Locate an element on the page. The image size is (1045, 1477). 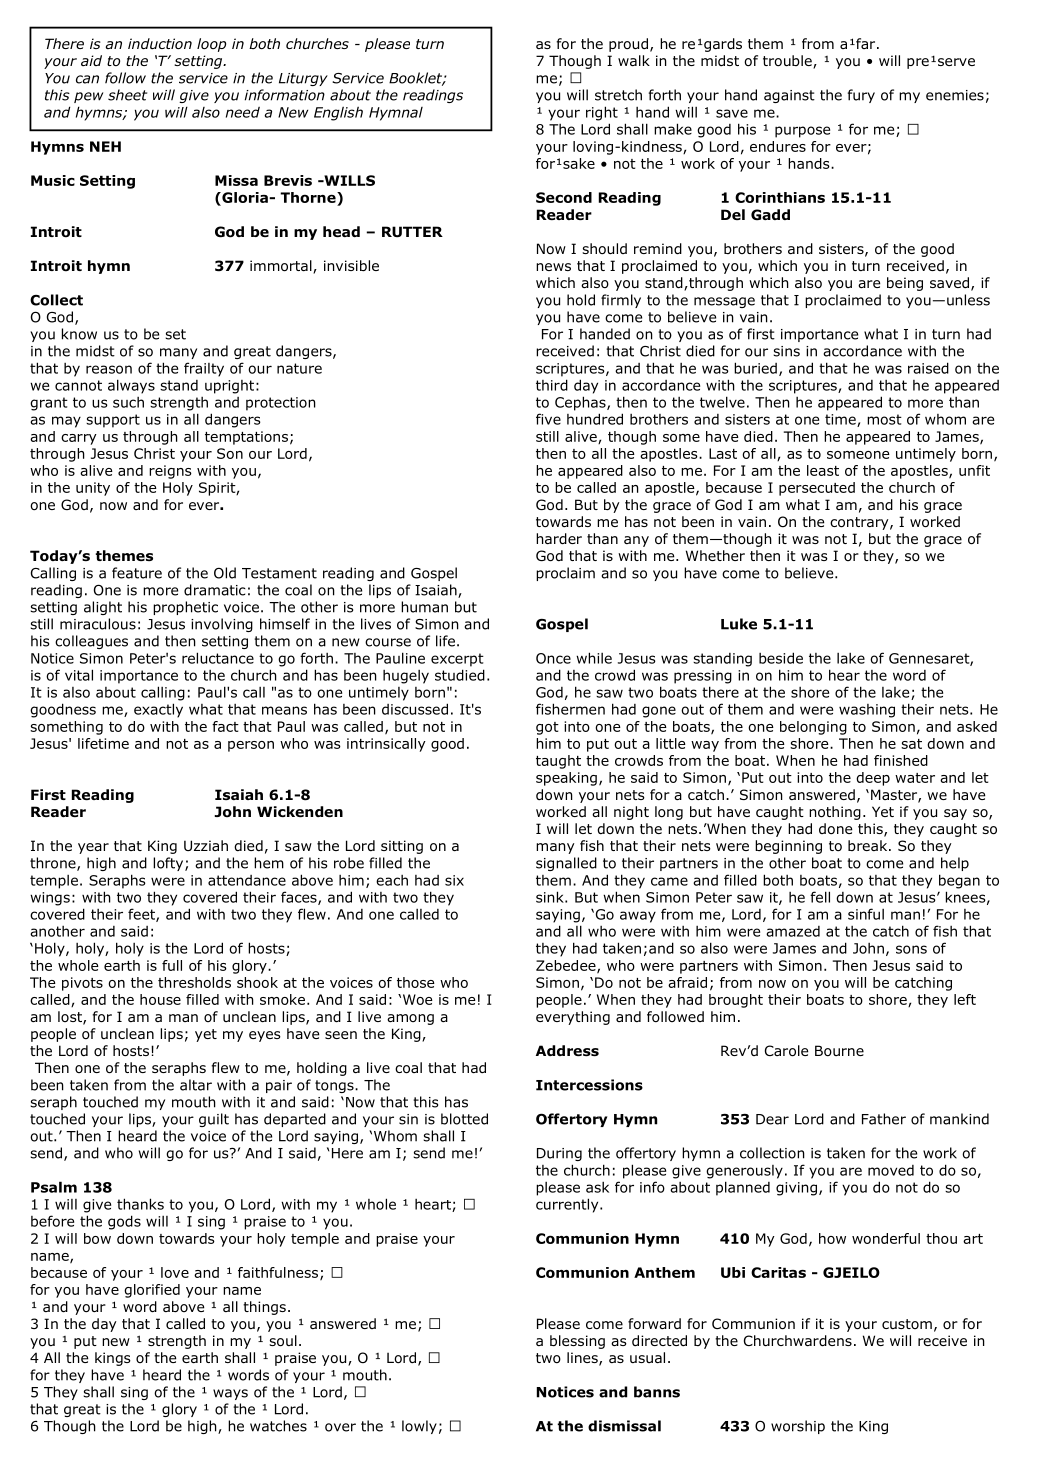
glorified is located at coordinates (152, 1291).
